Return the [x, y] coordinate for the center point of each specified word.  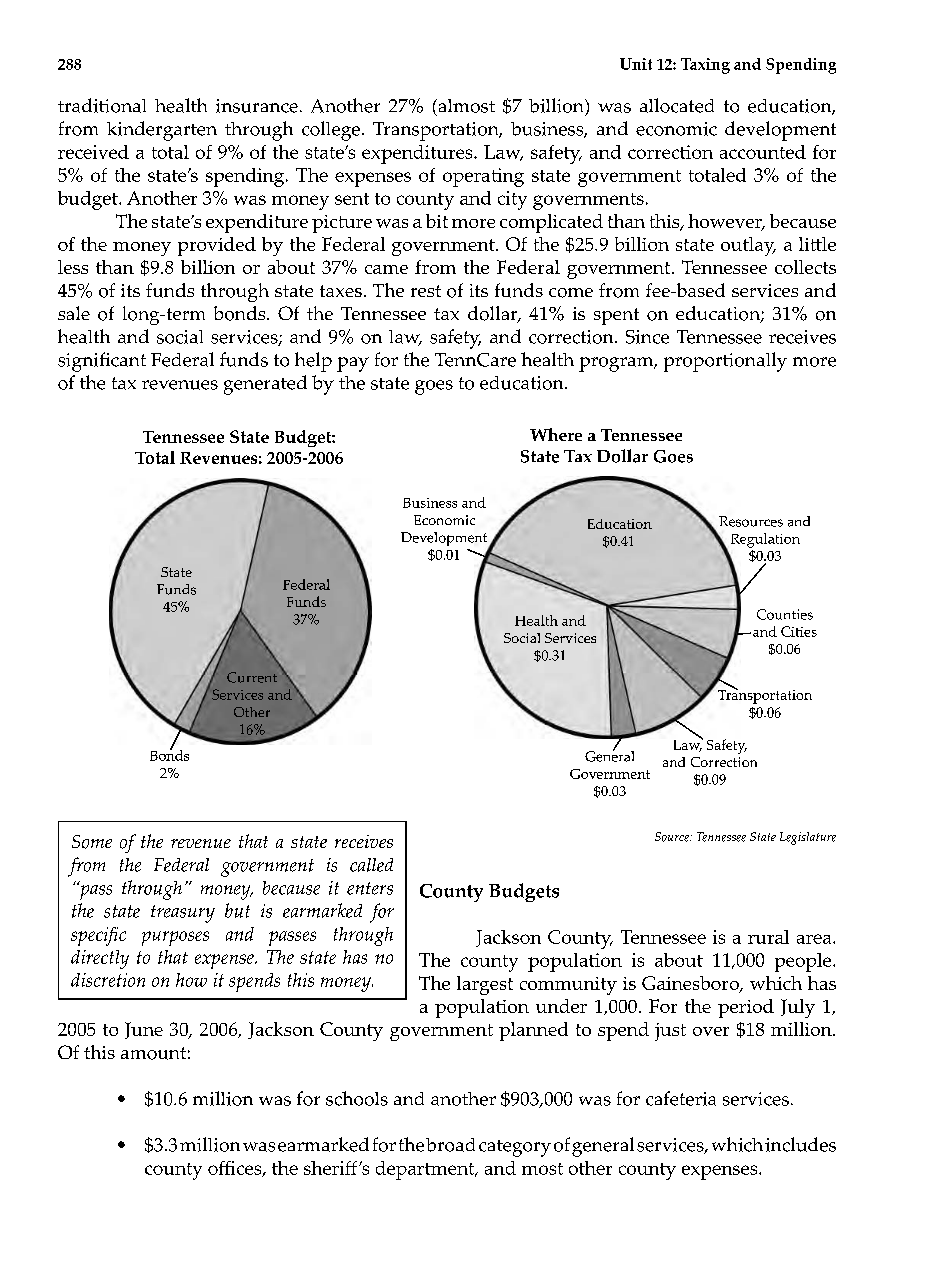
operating [483, 177]
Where [556, 434]
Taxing [705, 66]
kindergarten [162, 131]
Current [252, 677]
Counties [785, 614]
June [144, 1030]
